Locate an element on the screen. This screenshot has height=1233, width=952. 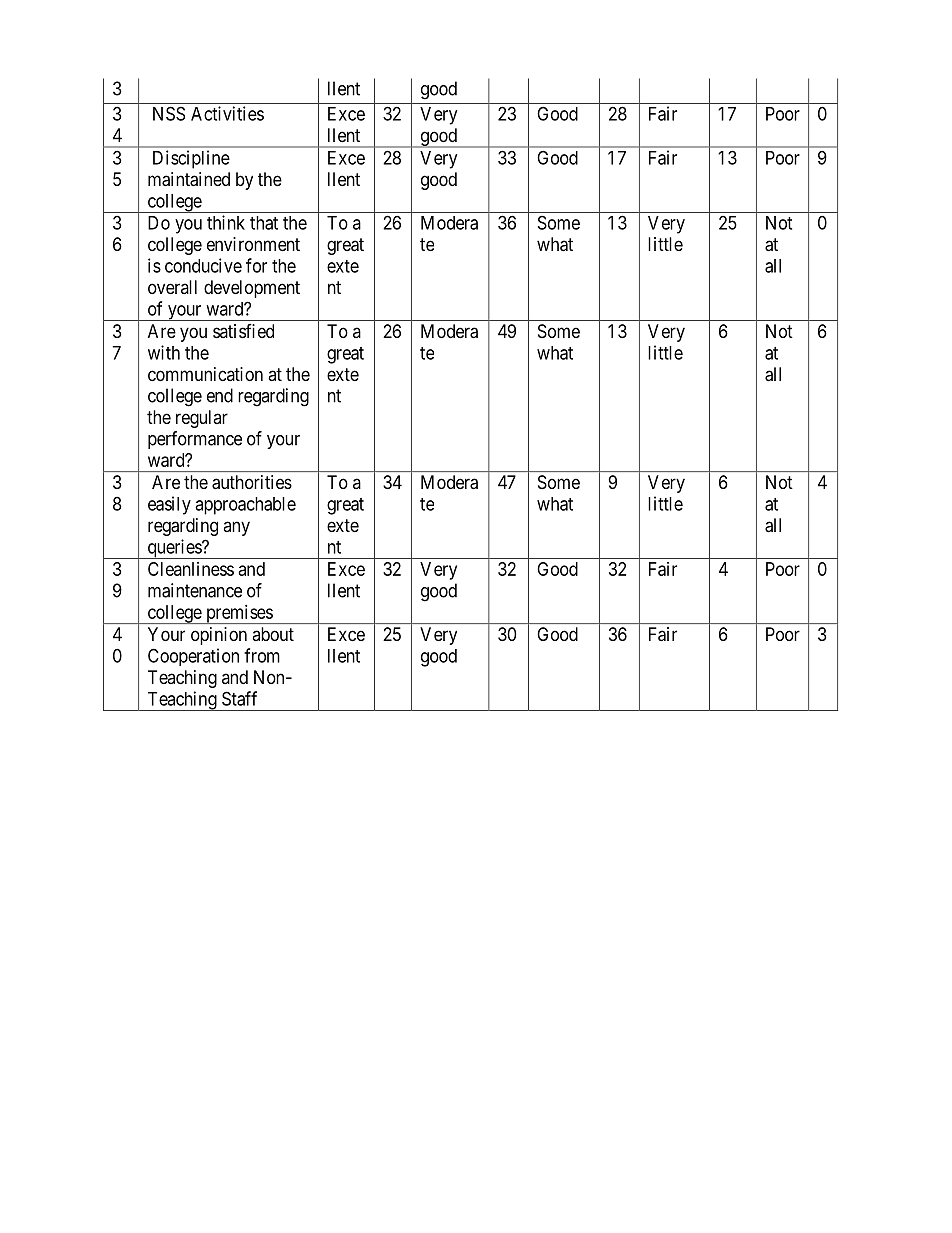
conducive is located at coordinates (203, 265).
